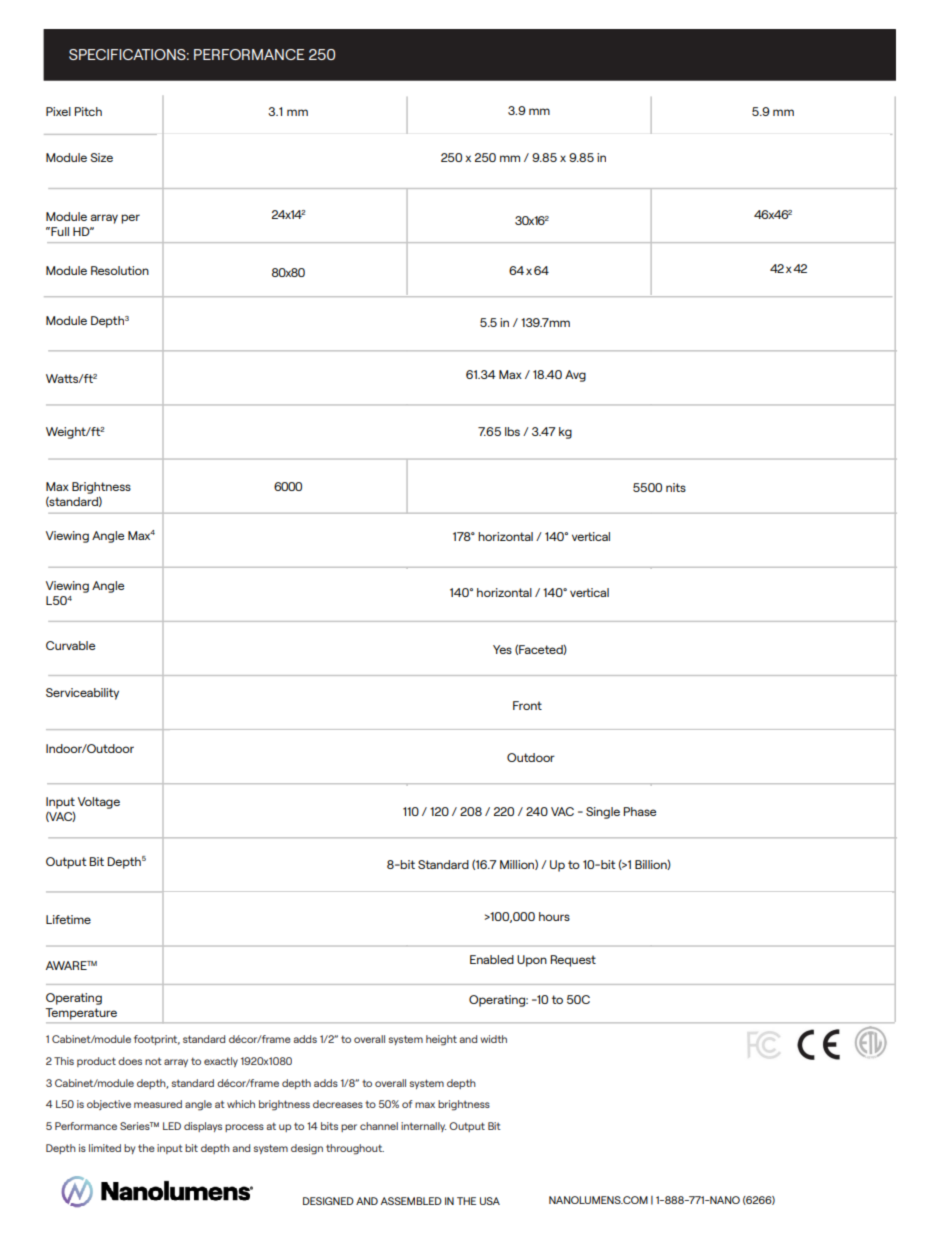  Describe the element at coordinates (527, 705) in the document. I see `Front` at that location.
